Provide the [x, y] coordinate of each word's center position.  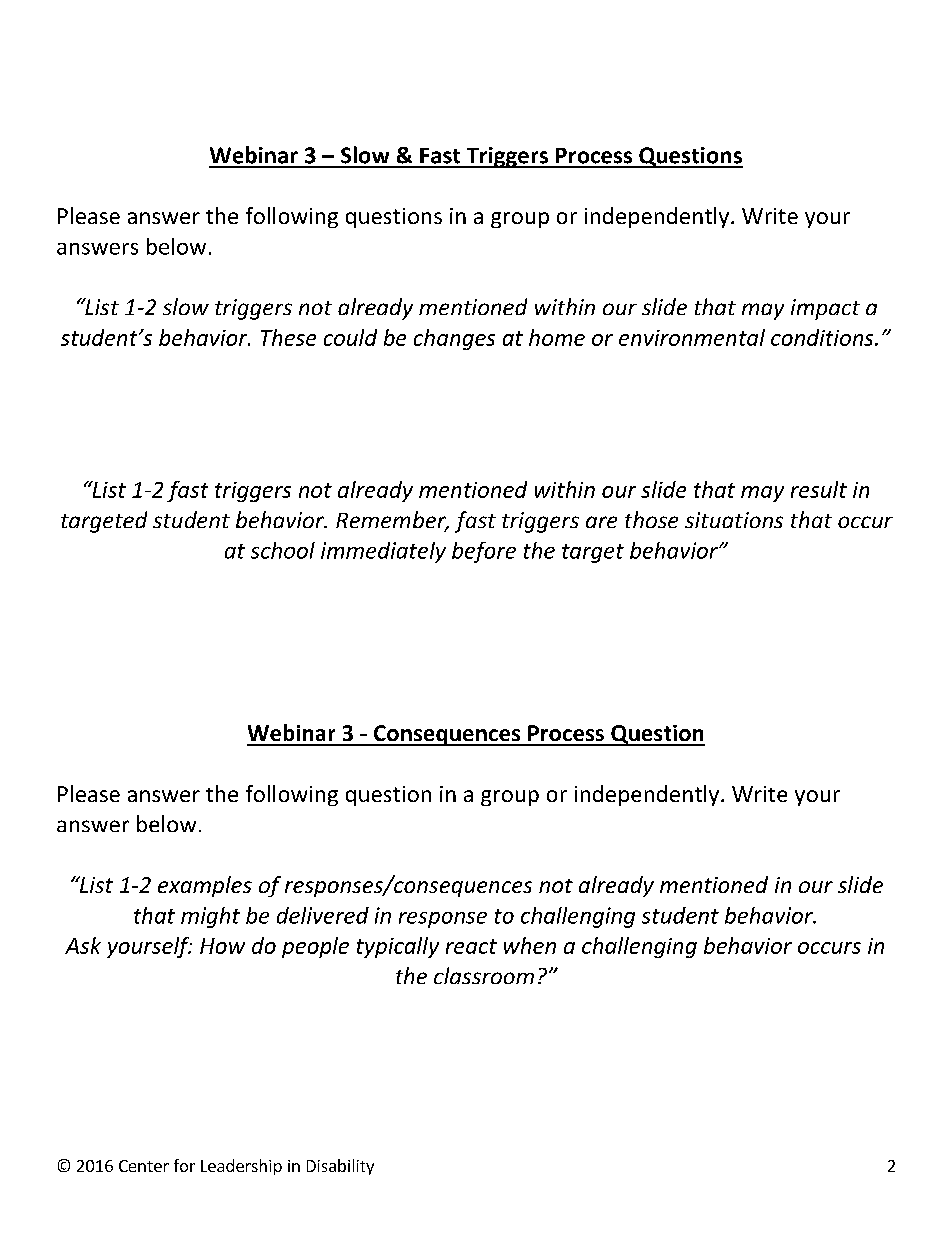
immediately [383, 552]
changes [454, 339]
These [288, 337]
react [471, 946]
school [283, 550]
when [530, 945]
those [651, 519]
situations [734, 520]
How [222, 946]
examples [205, 886]
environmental [692, 337]
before [484, 552]
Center [144, 1166]
